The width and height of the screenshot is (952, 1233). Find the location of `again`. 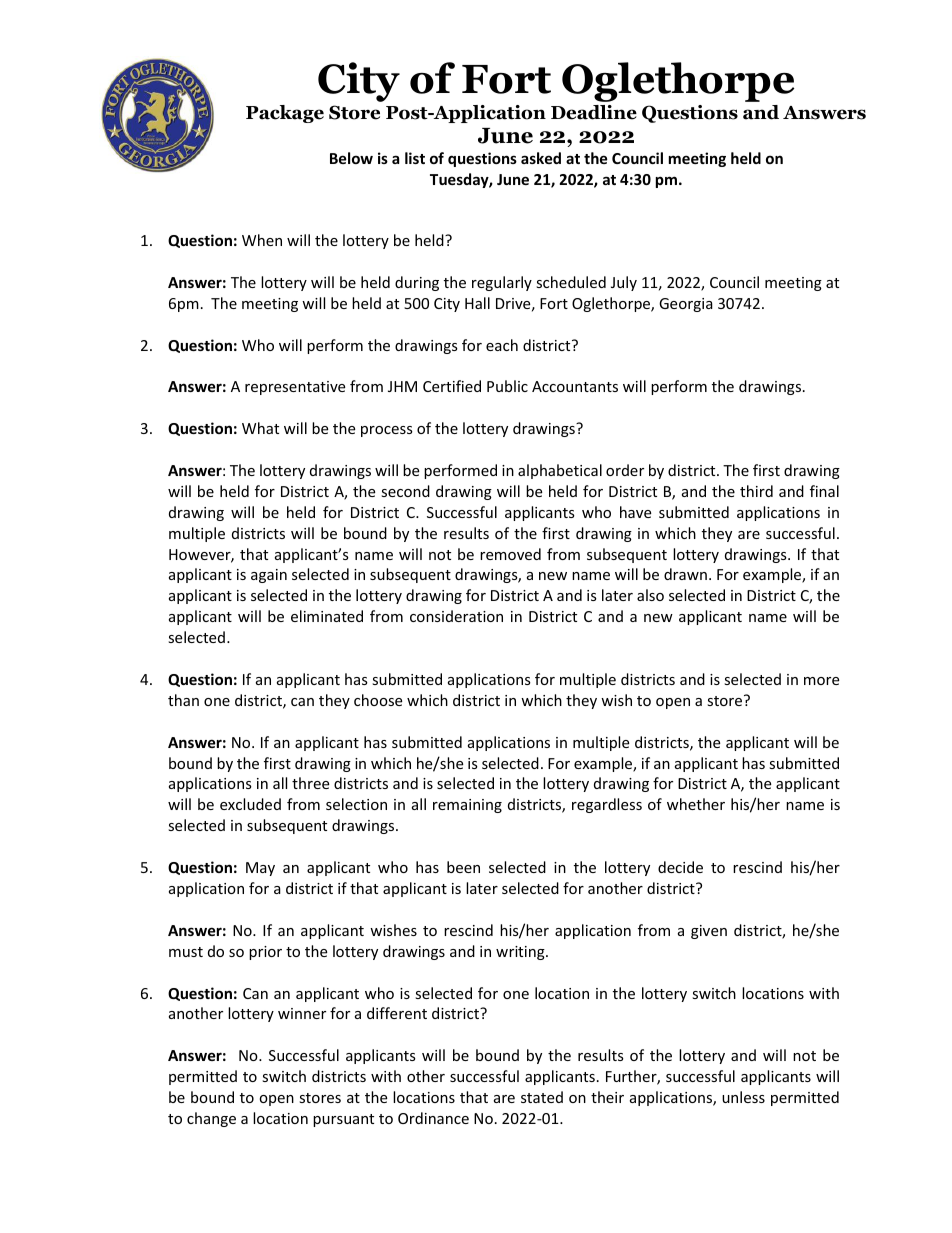

again is located at coordinates (269, 576).
